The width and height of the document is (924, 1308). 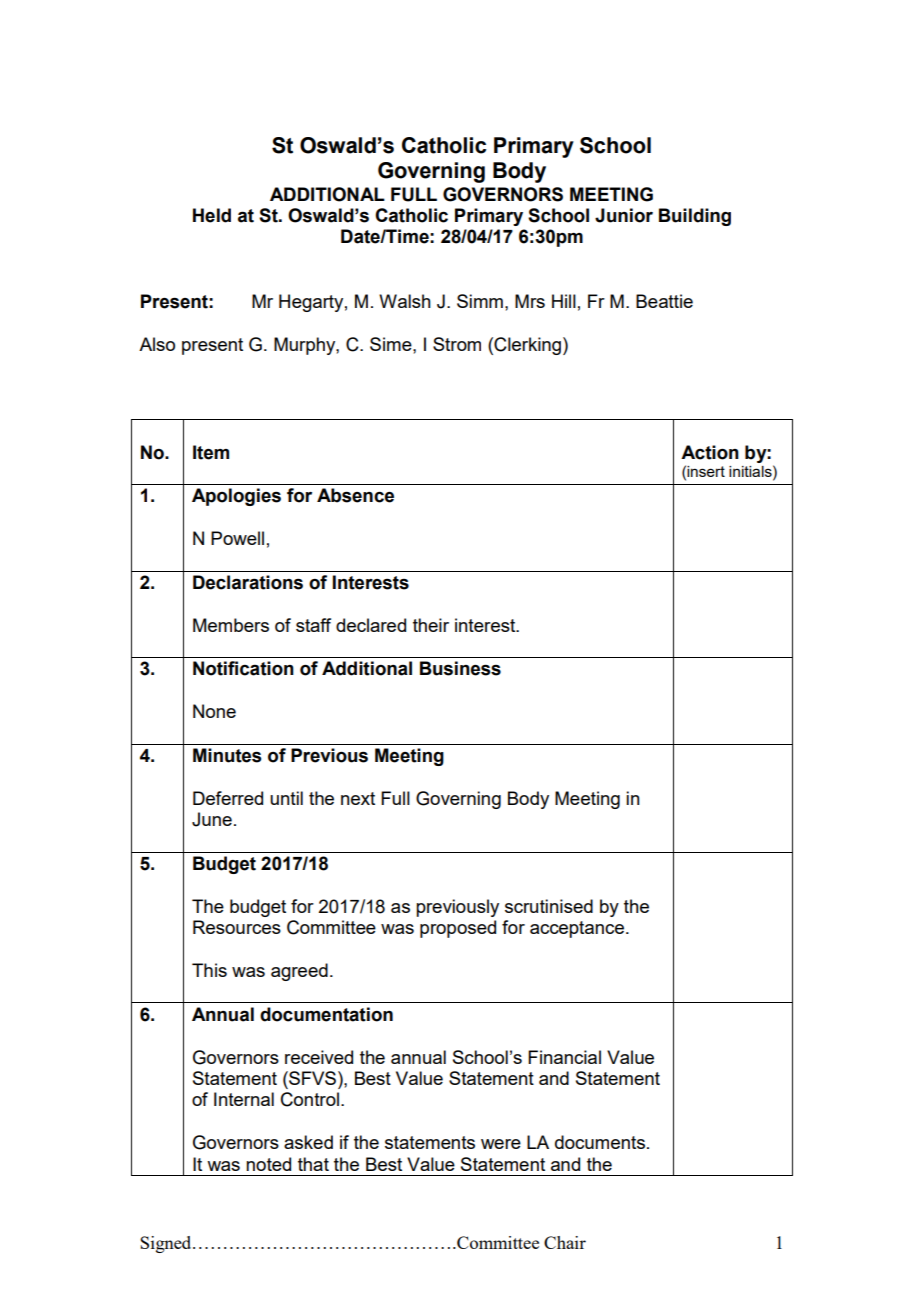 I want to click on were, so click(x=501, y=1144).
